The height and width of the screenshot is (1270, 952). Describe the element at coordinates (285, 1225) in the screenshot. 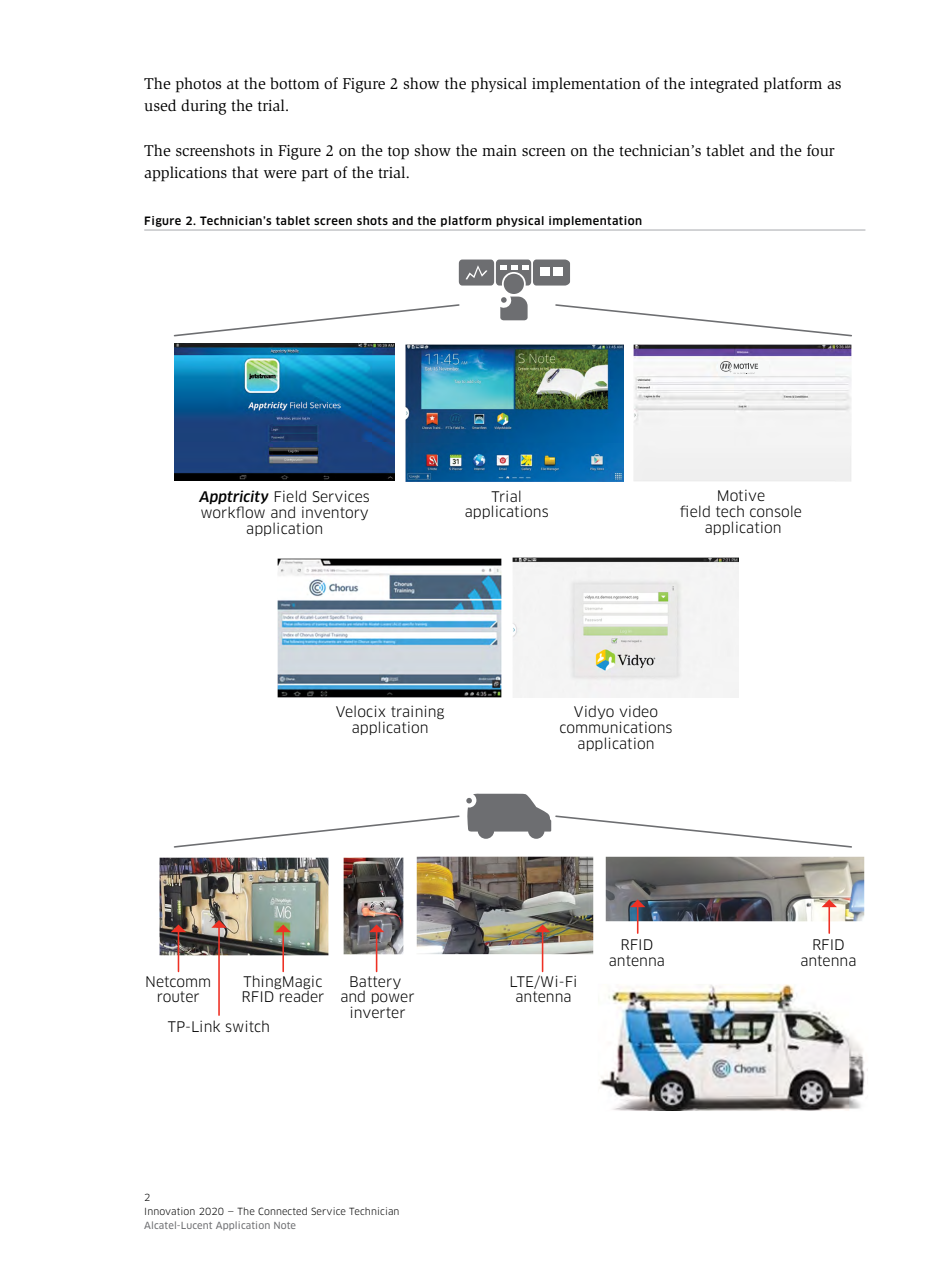

I see `Note` at that location.
